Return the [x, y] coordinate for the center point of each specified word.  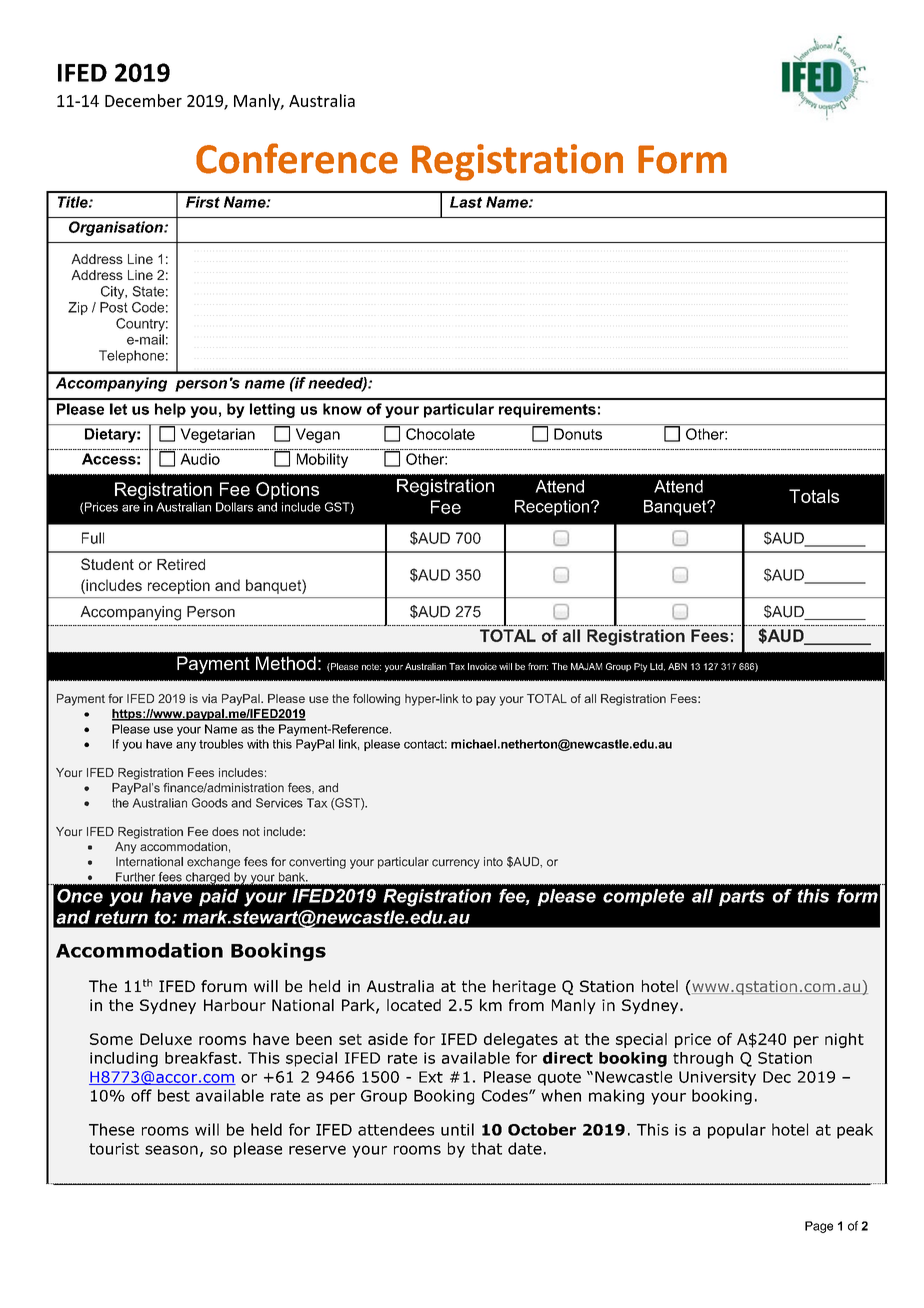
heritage [524, 987]
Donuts [578, 434]
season [171, 1150]
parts [742, 897]
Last [466, 202]
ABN [677, 666]
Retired [181, 564]
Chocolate [440, 434]
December [143, 100]
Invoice [482, 666]
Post [114, 307]
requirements [547, 410]
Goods [210, 803]
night [844, 1040]
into [493, 862]
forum [224, 986]
